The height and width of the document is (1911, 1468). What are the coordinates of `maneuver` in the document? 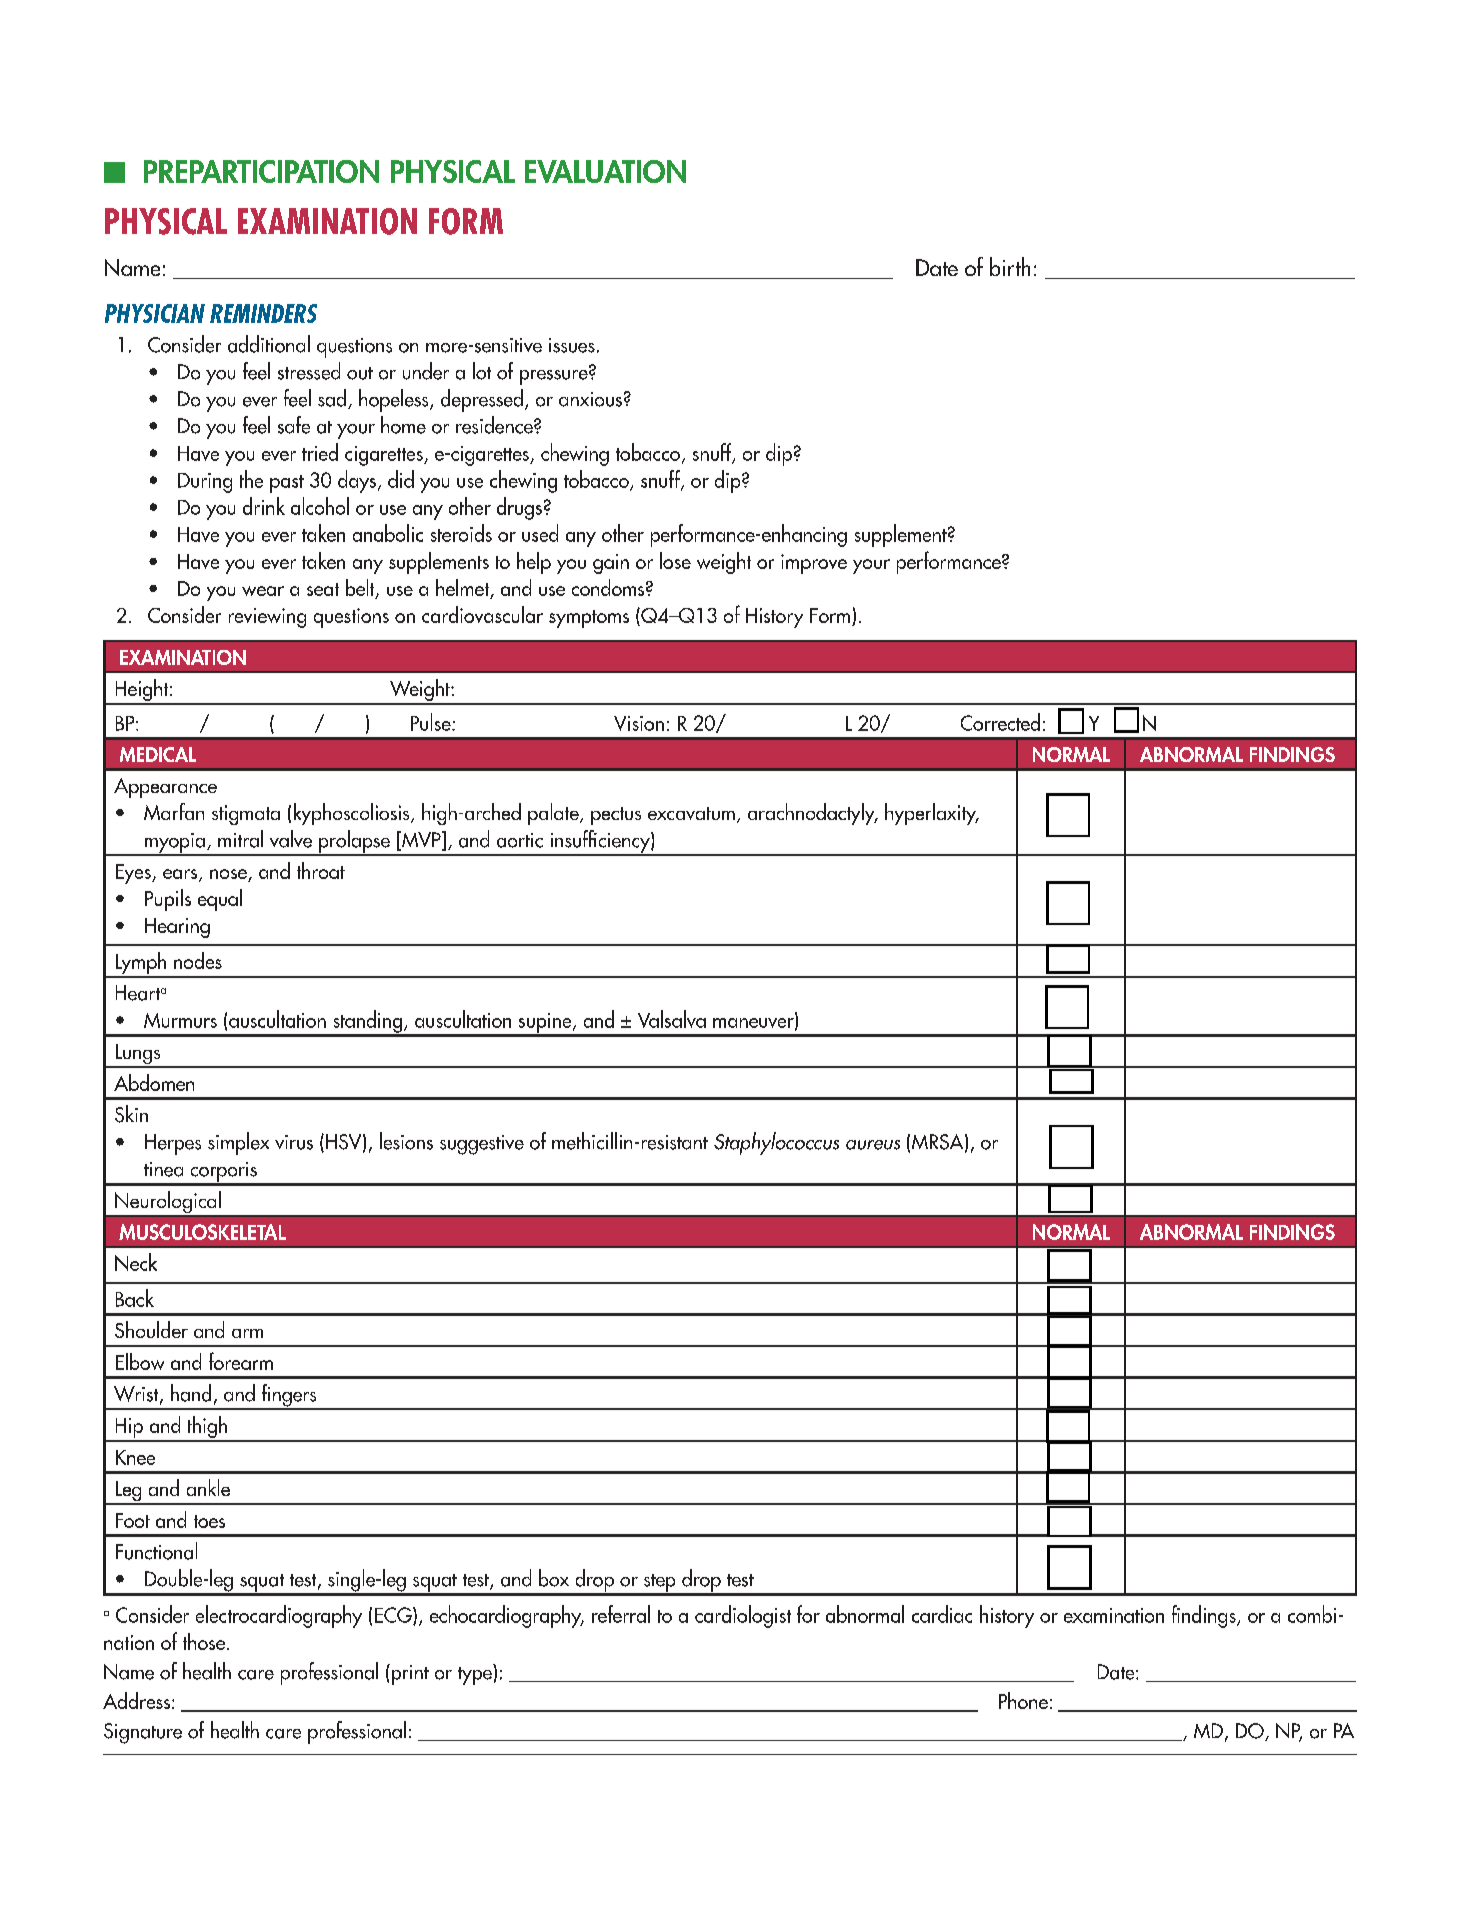 It's located at (754, 1024).
